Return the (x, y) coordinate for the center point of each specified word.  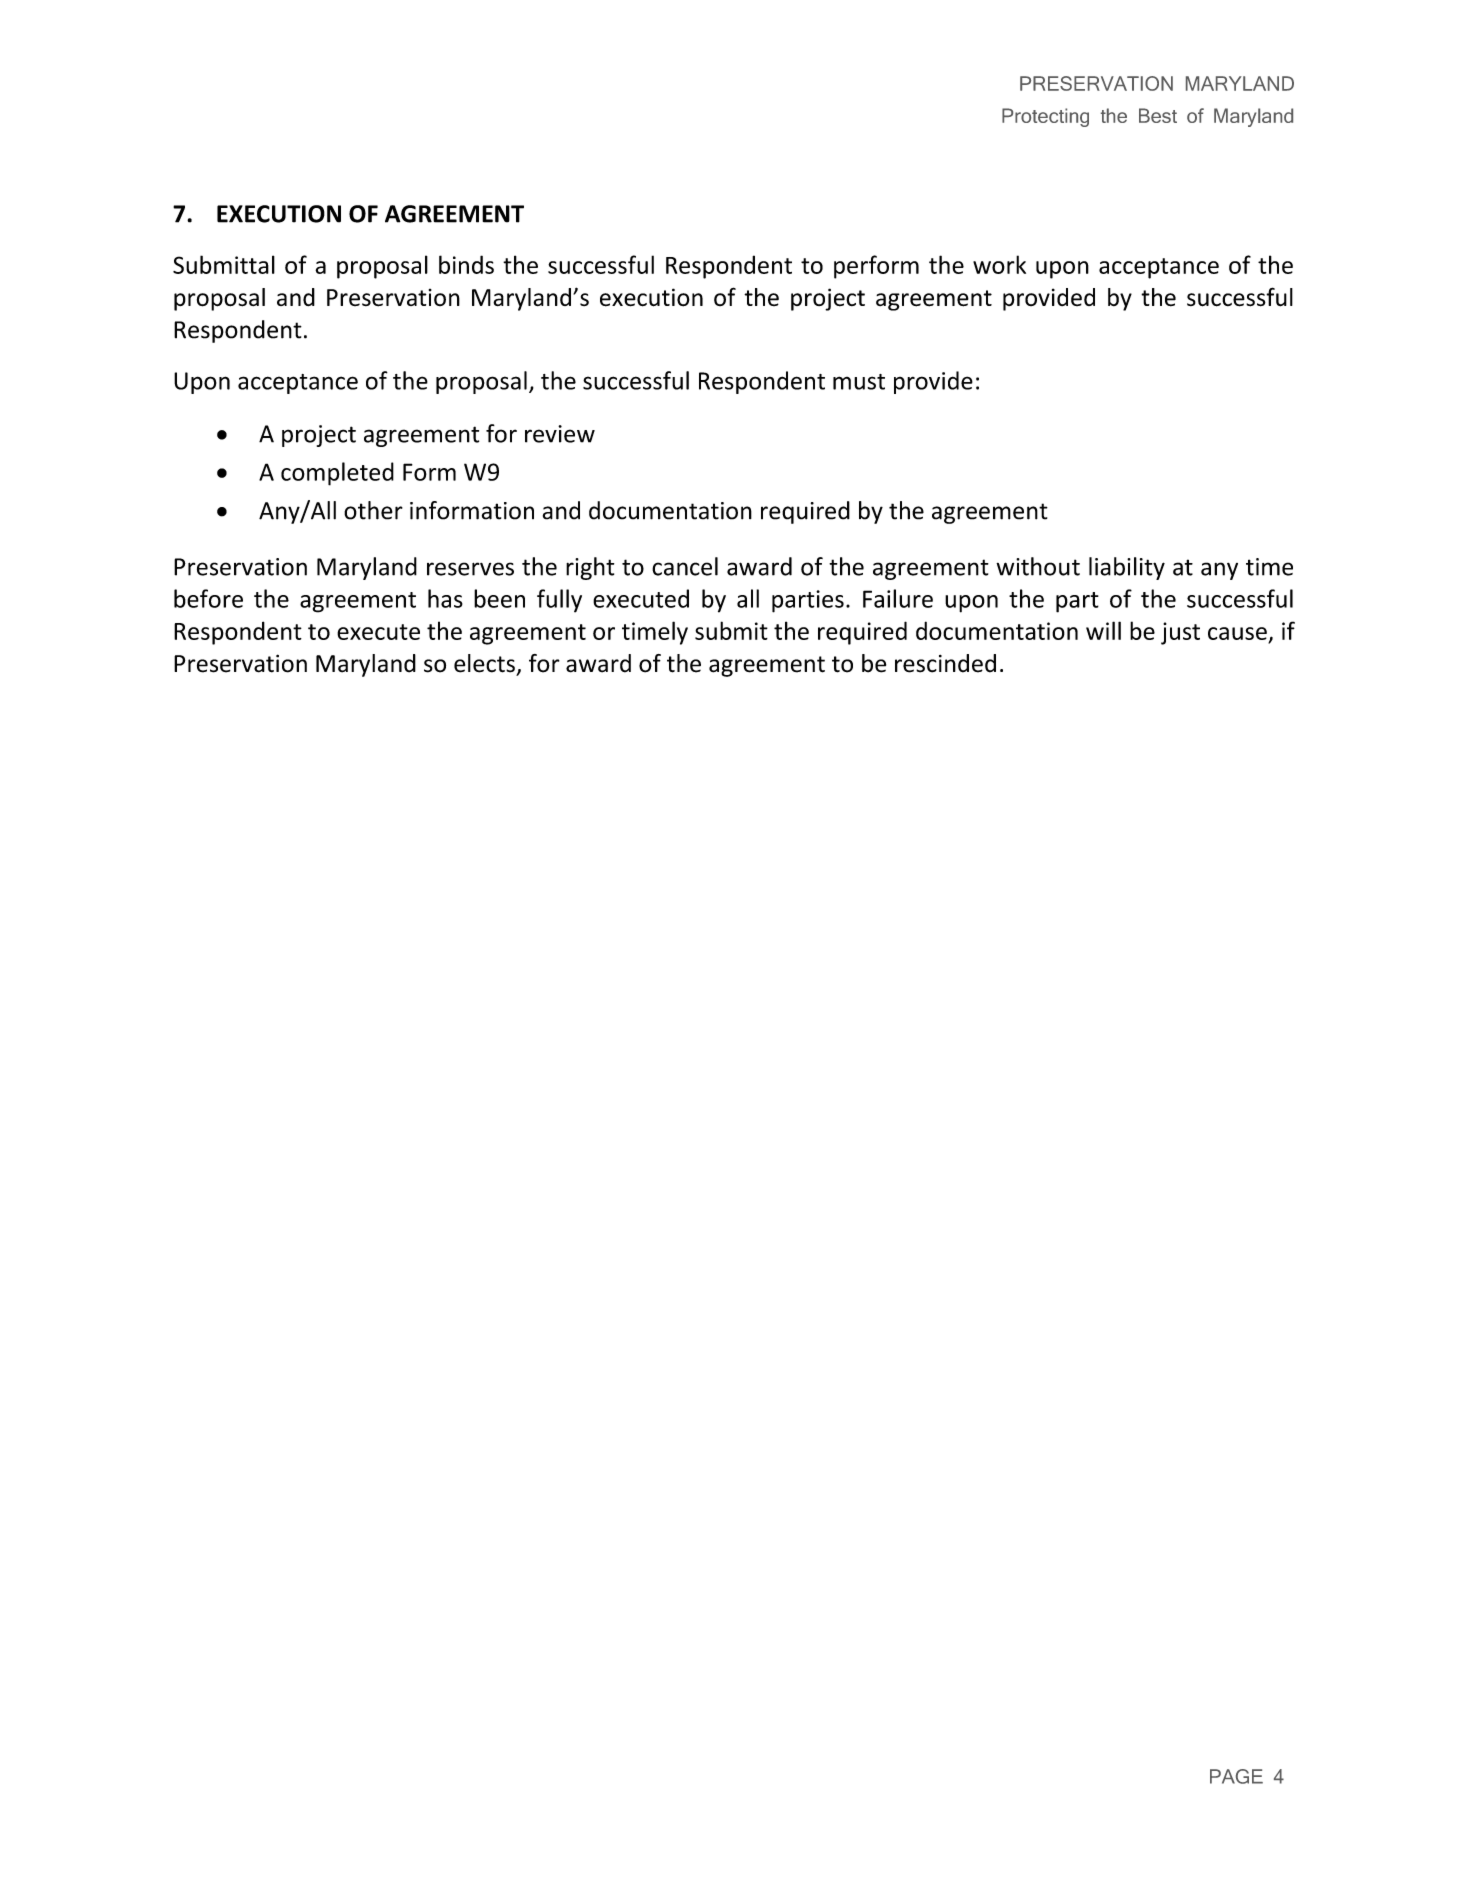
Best (1158, 115)
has (445, 598)
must (859, 382)
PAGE (1236, 1776)
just (1180, 633)
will (1103, 630)
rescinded (945, 663)
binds (466, 264)
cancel (685, 566)
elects (484, 663)
